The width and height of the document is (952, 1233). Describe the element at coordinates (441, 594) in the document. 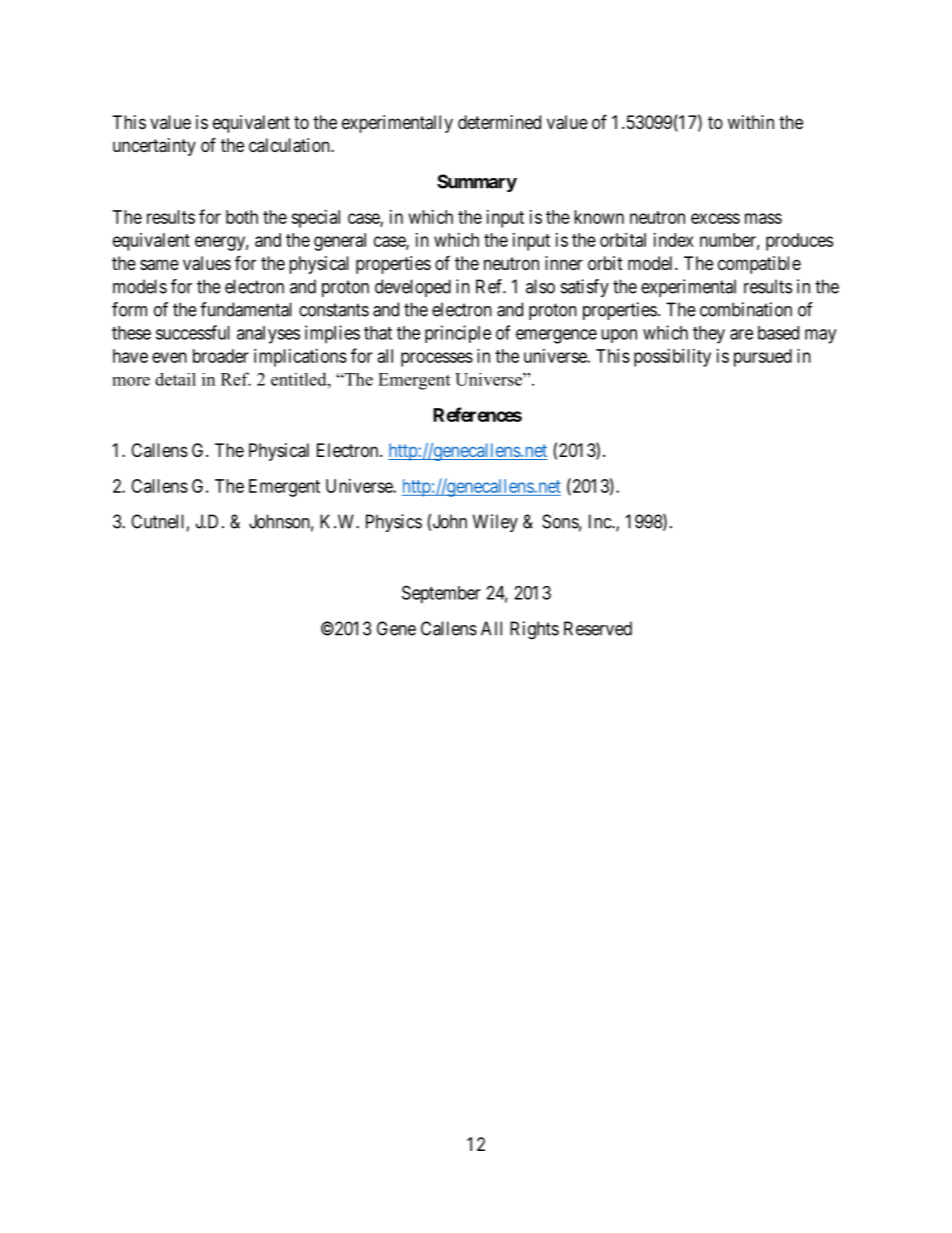

I see `September` at that location.
